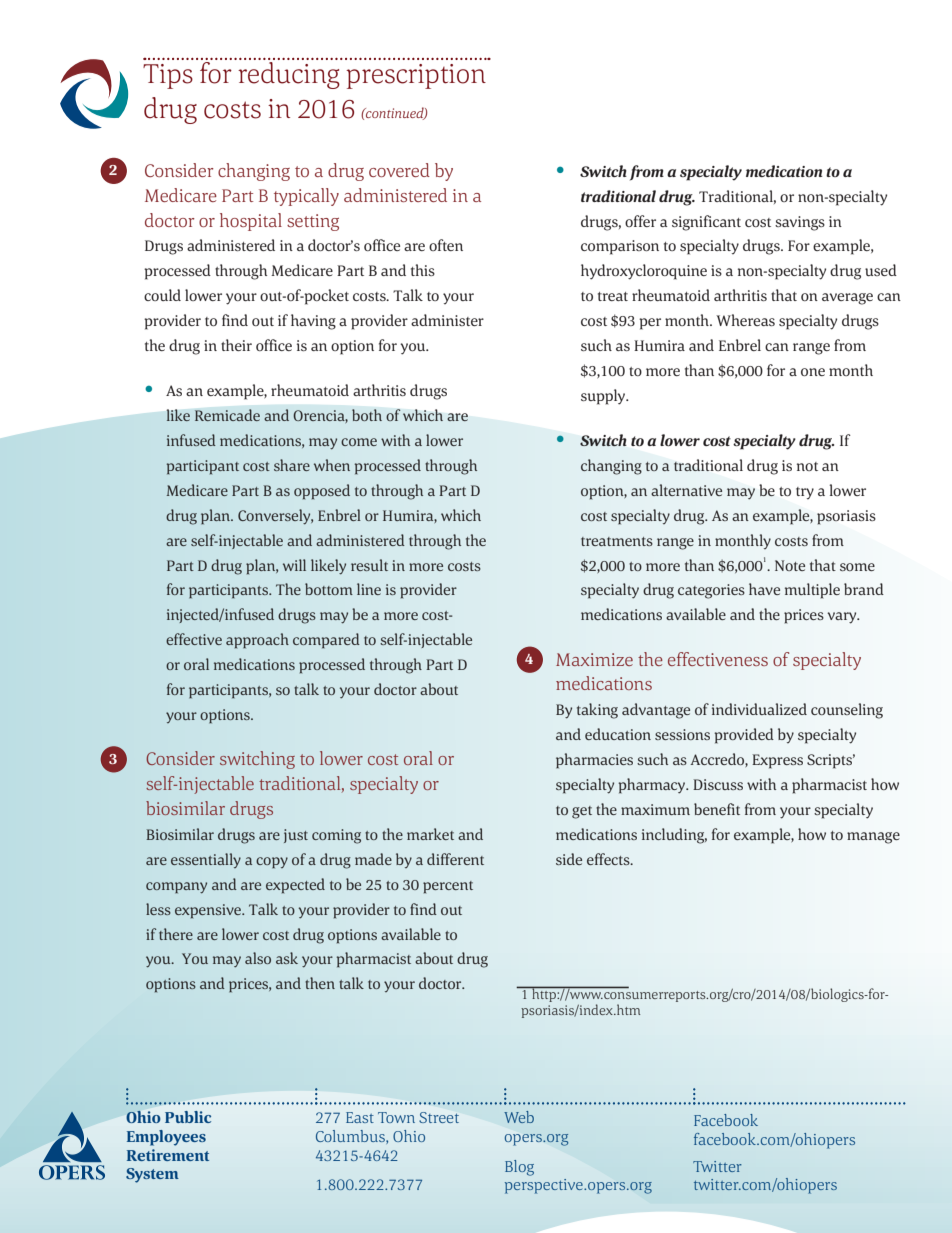  I want to click on Public, so click(188, 1117).
